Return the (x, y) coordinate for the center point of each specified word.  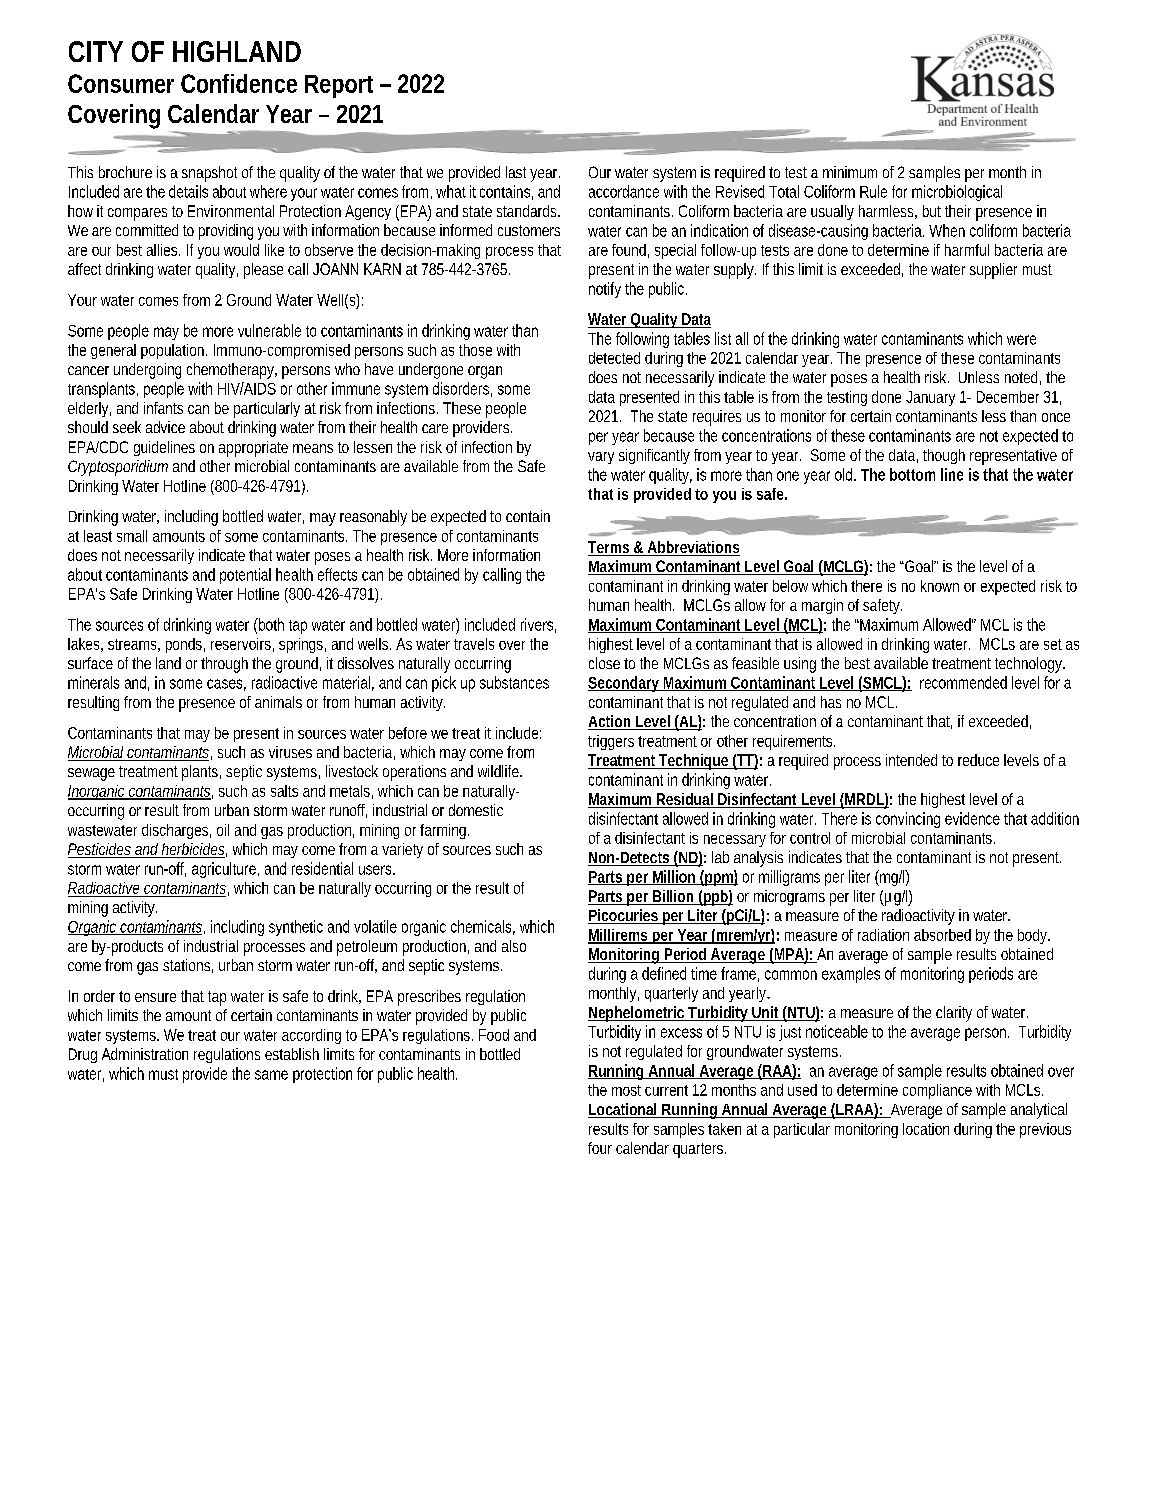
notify (605, 290)
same (271, 1075)
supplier (993, 271)
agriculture (225, 870)
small (132, 536)
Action (611, 722)
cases (226, 685)
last (516, 172)
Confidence (239, 83)
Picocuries (624, 916)
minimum (850, 172)
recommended (963, 682)
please (263, 271)
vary (601, 458)
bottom (912, 474)
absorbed (942, 935)
